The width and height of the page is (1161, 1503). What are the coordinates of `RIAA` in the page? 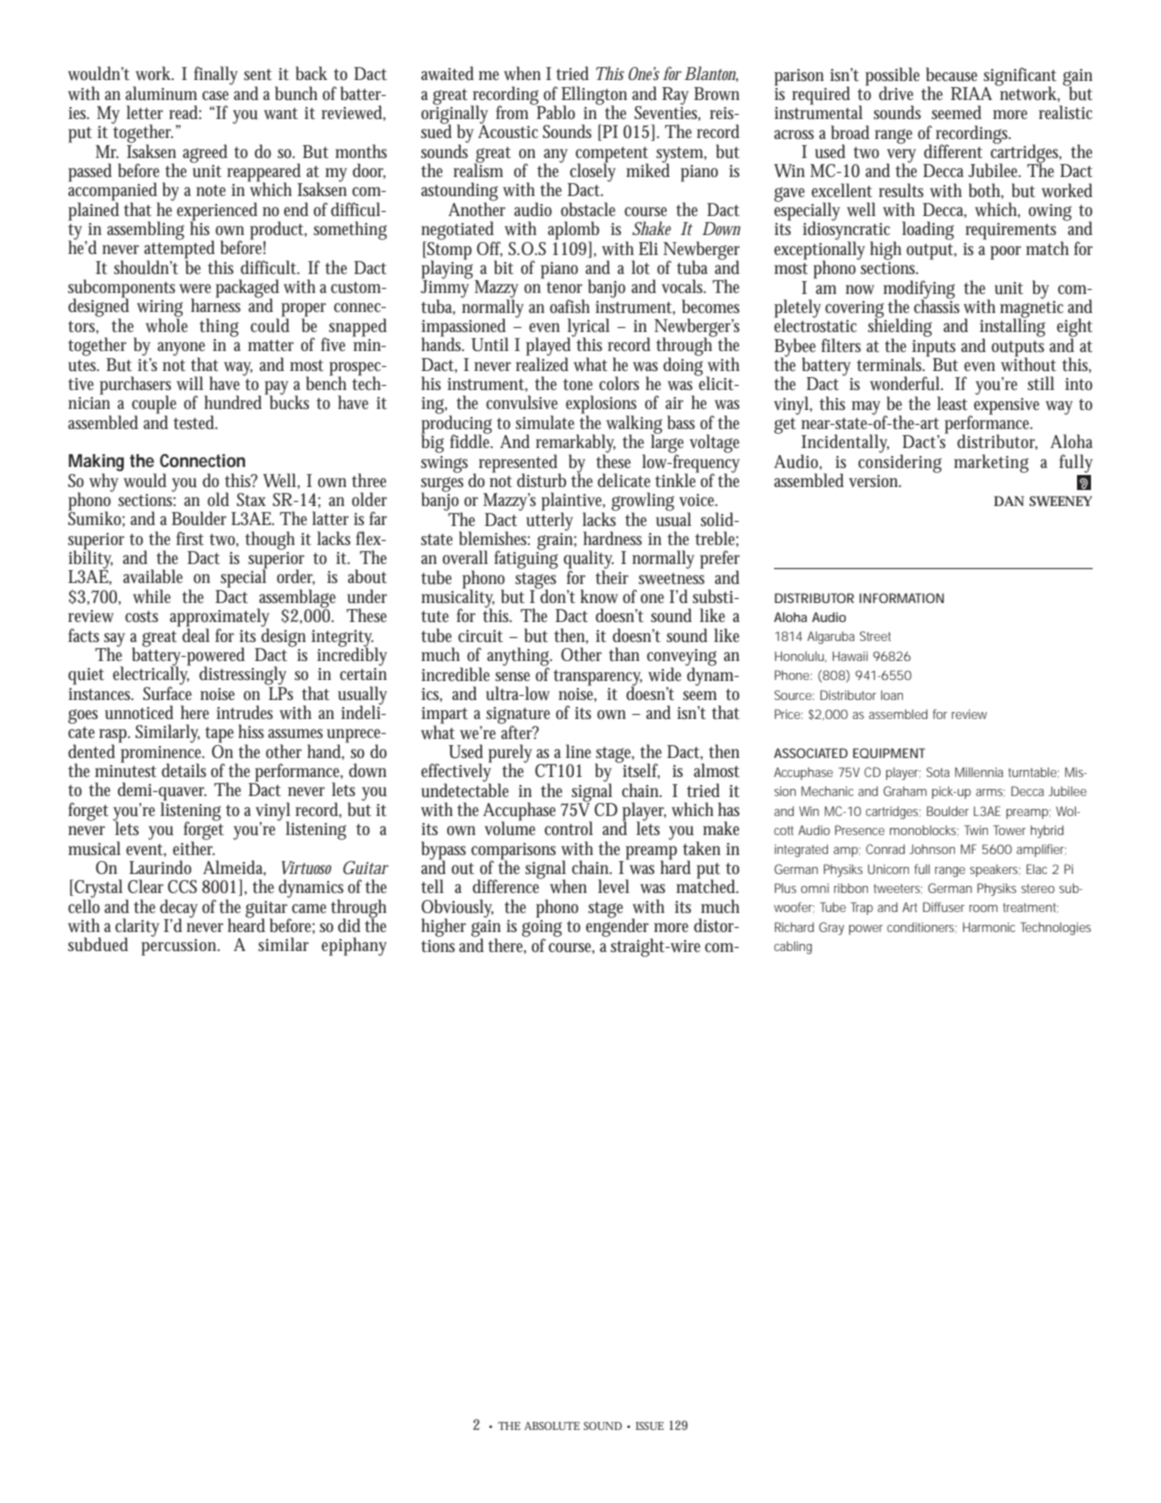 It's located at (973, 92).
